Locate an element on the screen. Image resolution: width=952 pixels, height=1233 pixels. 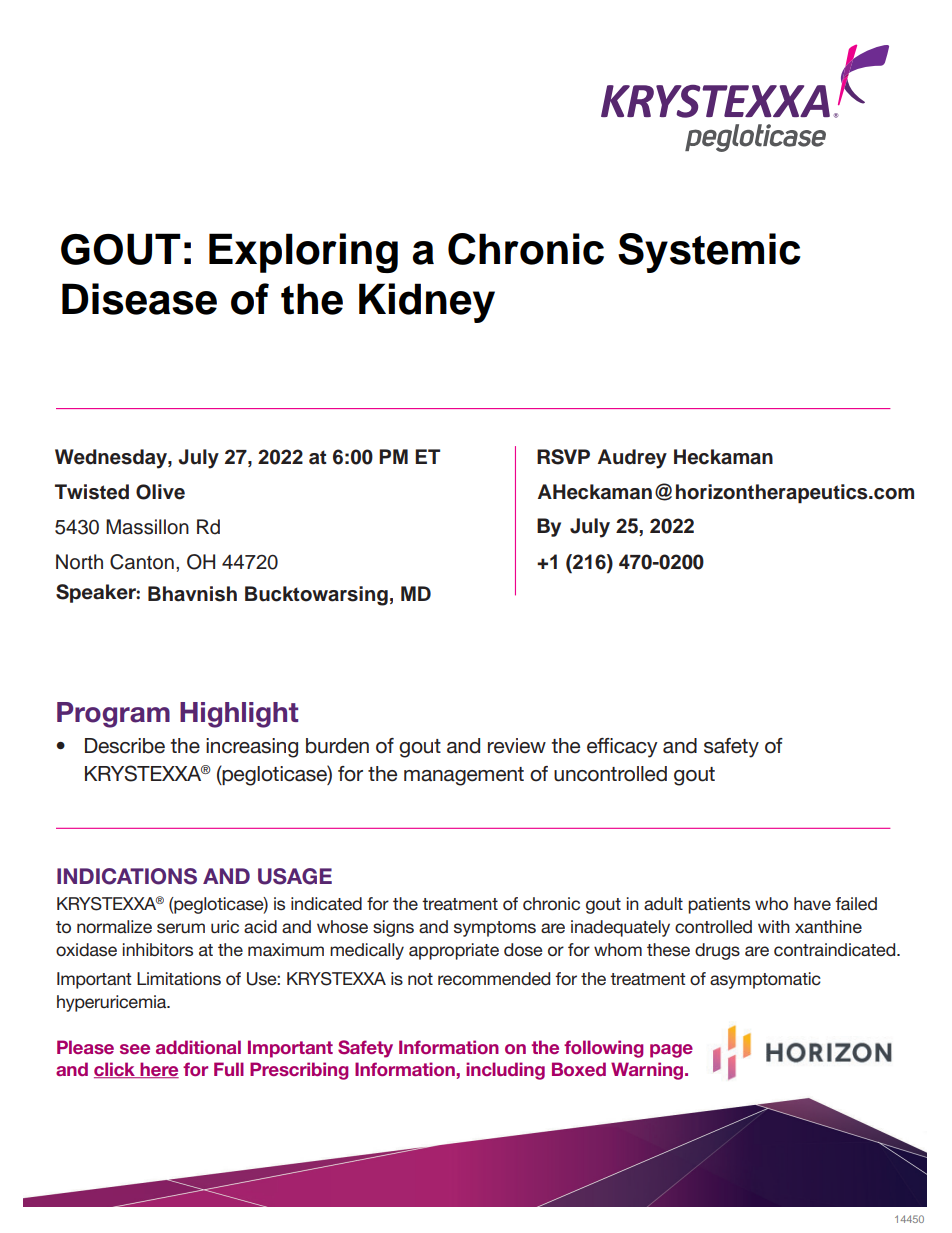
Disease is located at coordinates (139, 299).
